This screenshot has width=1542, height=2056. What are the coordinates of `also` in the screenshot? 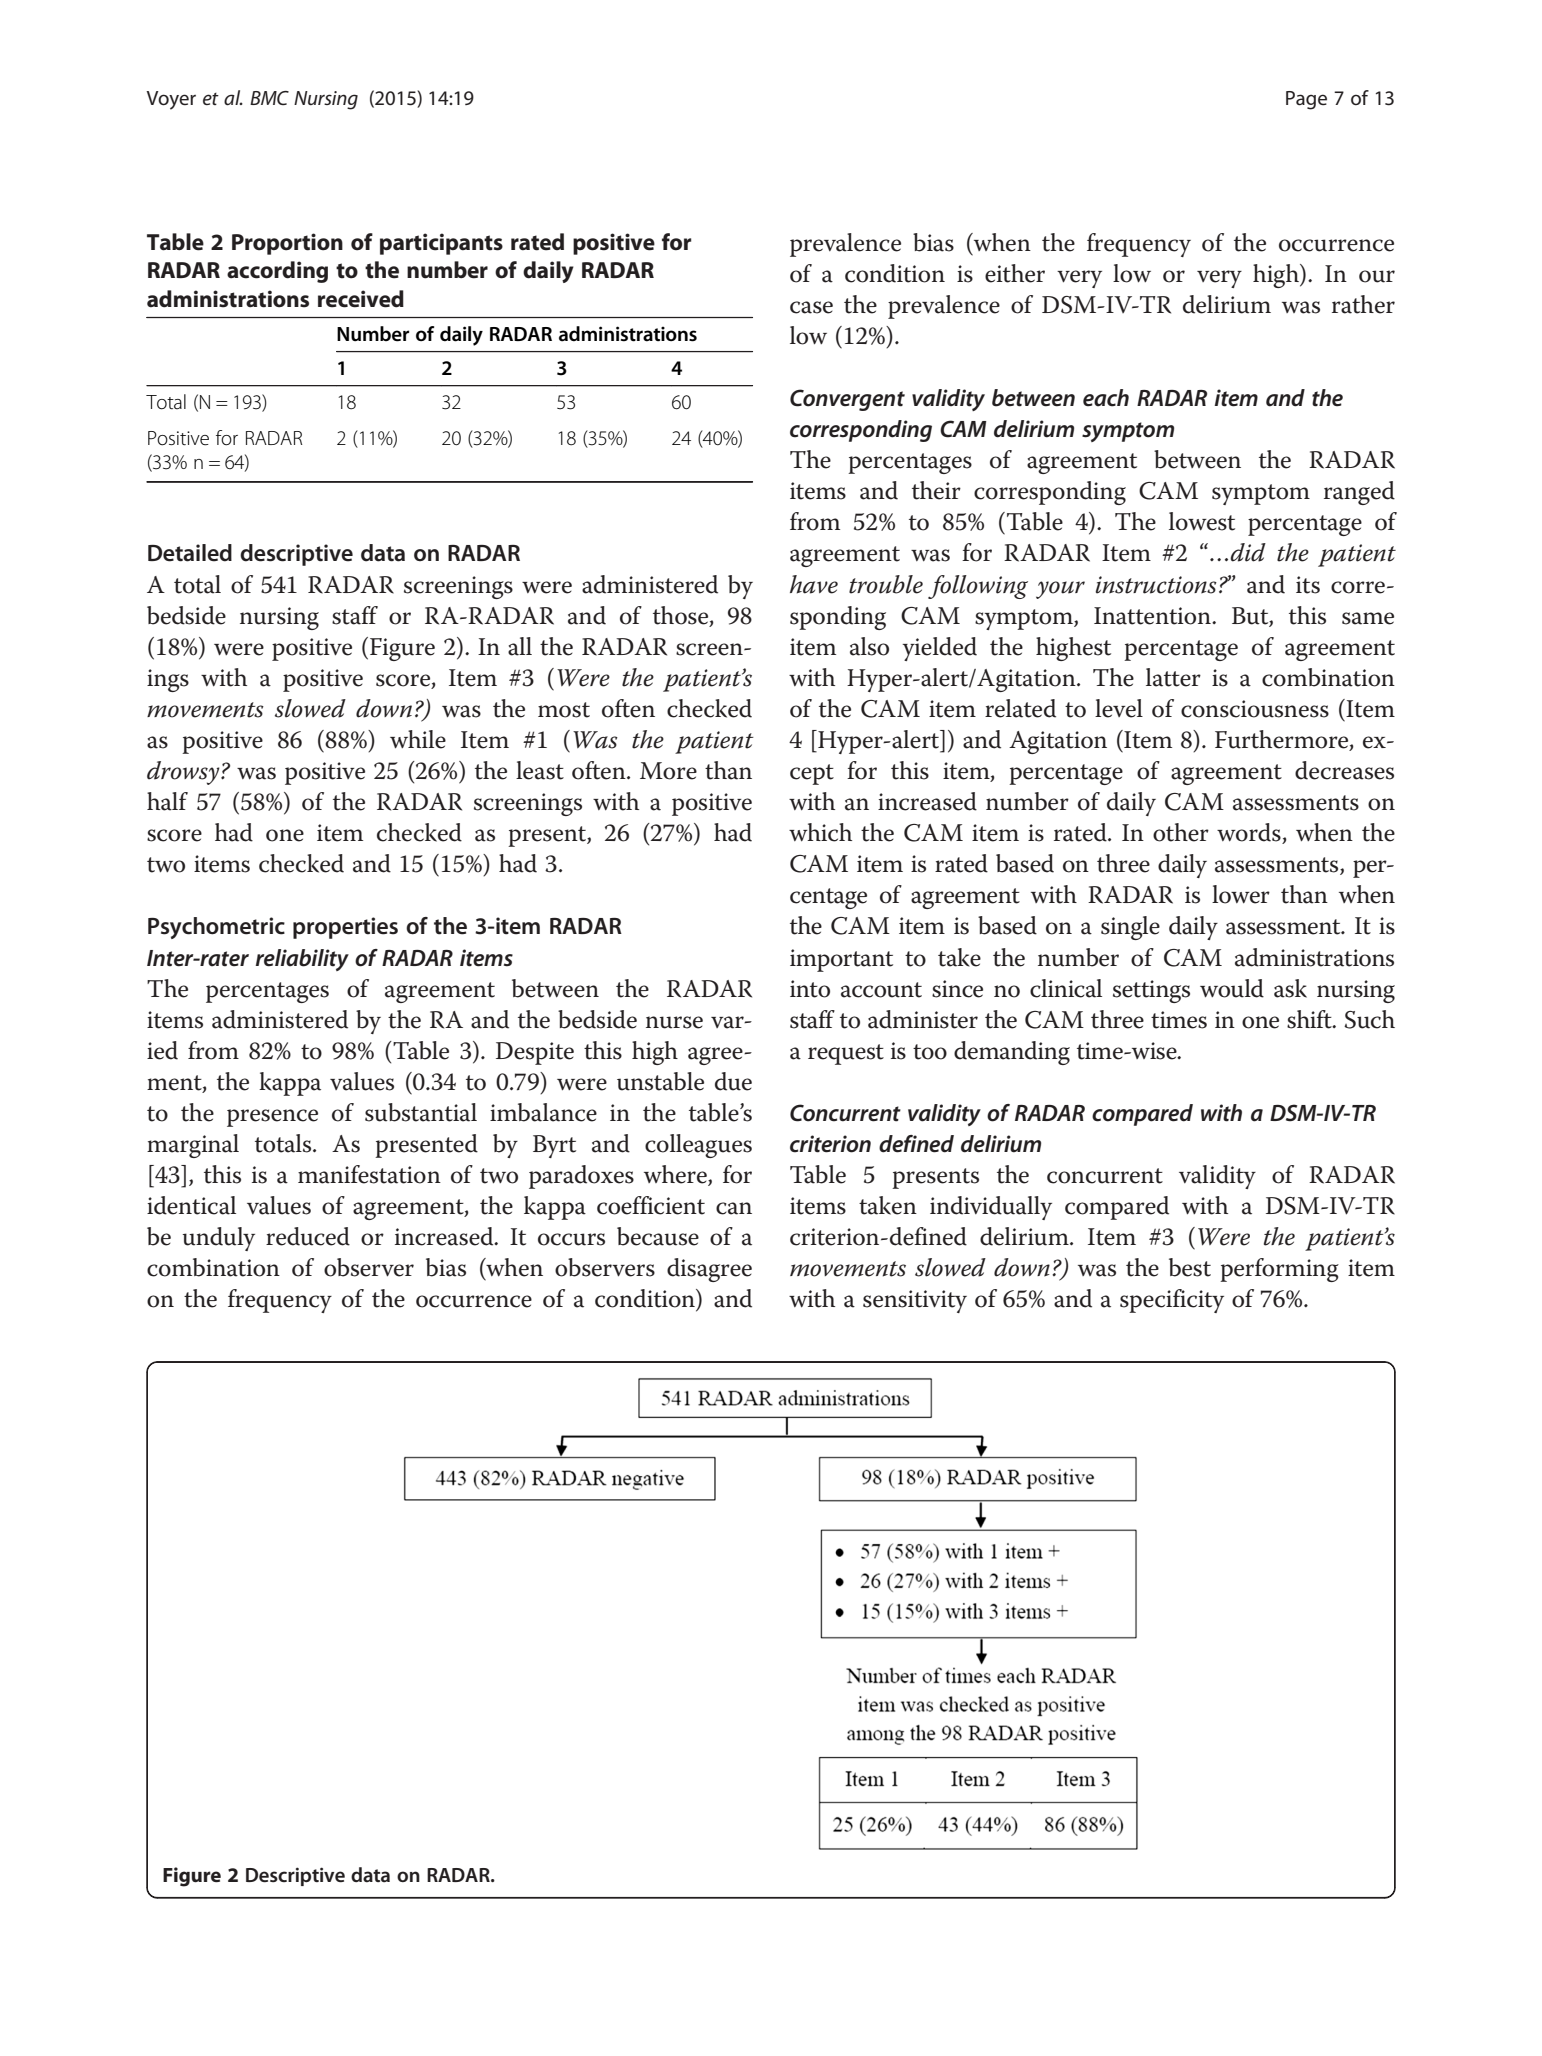 It's located at (869, 646).
